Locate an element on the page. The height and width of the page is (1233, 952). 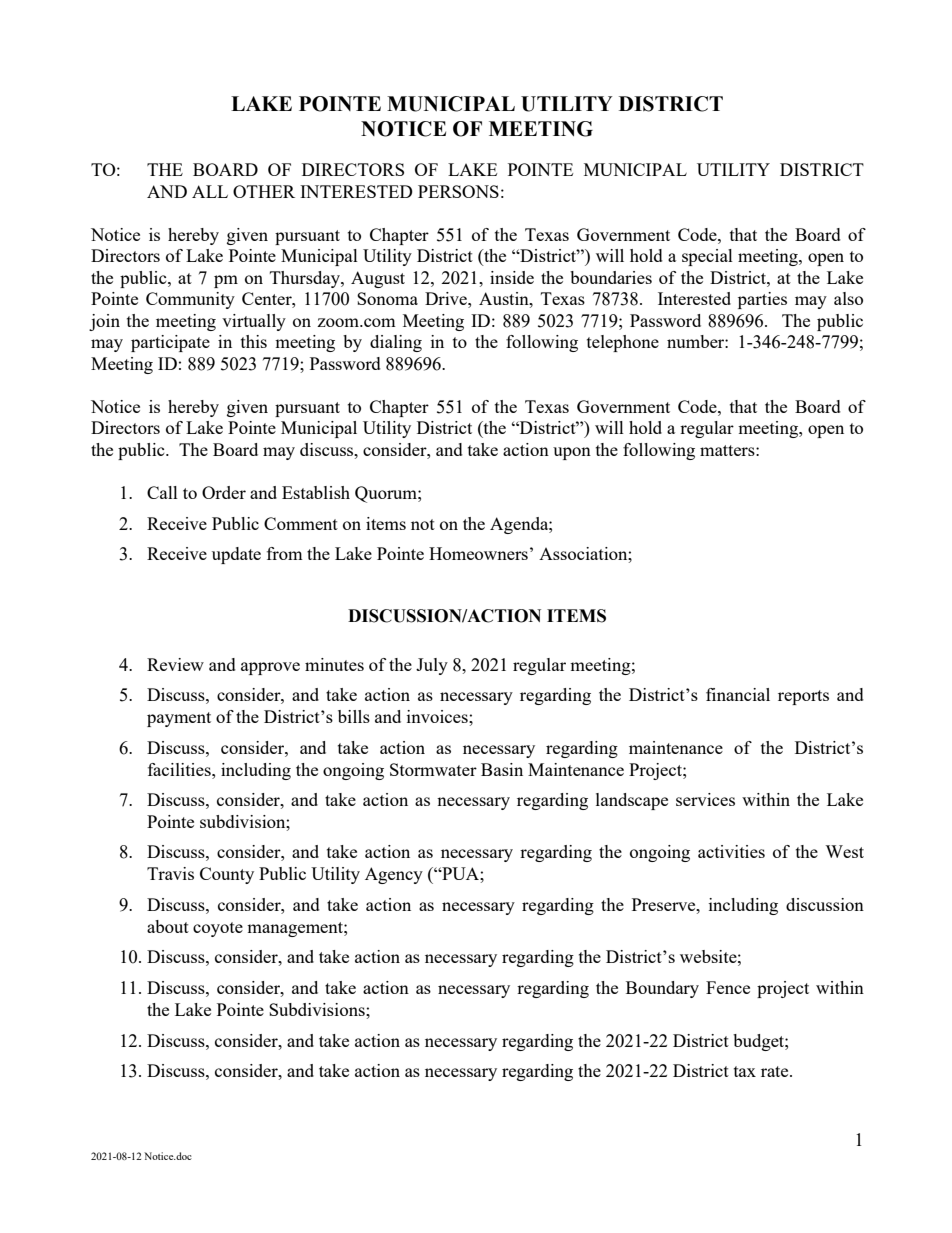
upon is located at coordinates (572, 453).
